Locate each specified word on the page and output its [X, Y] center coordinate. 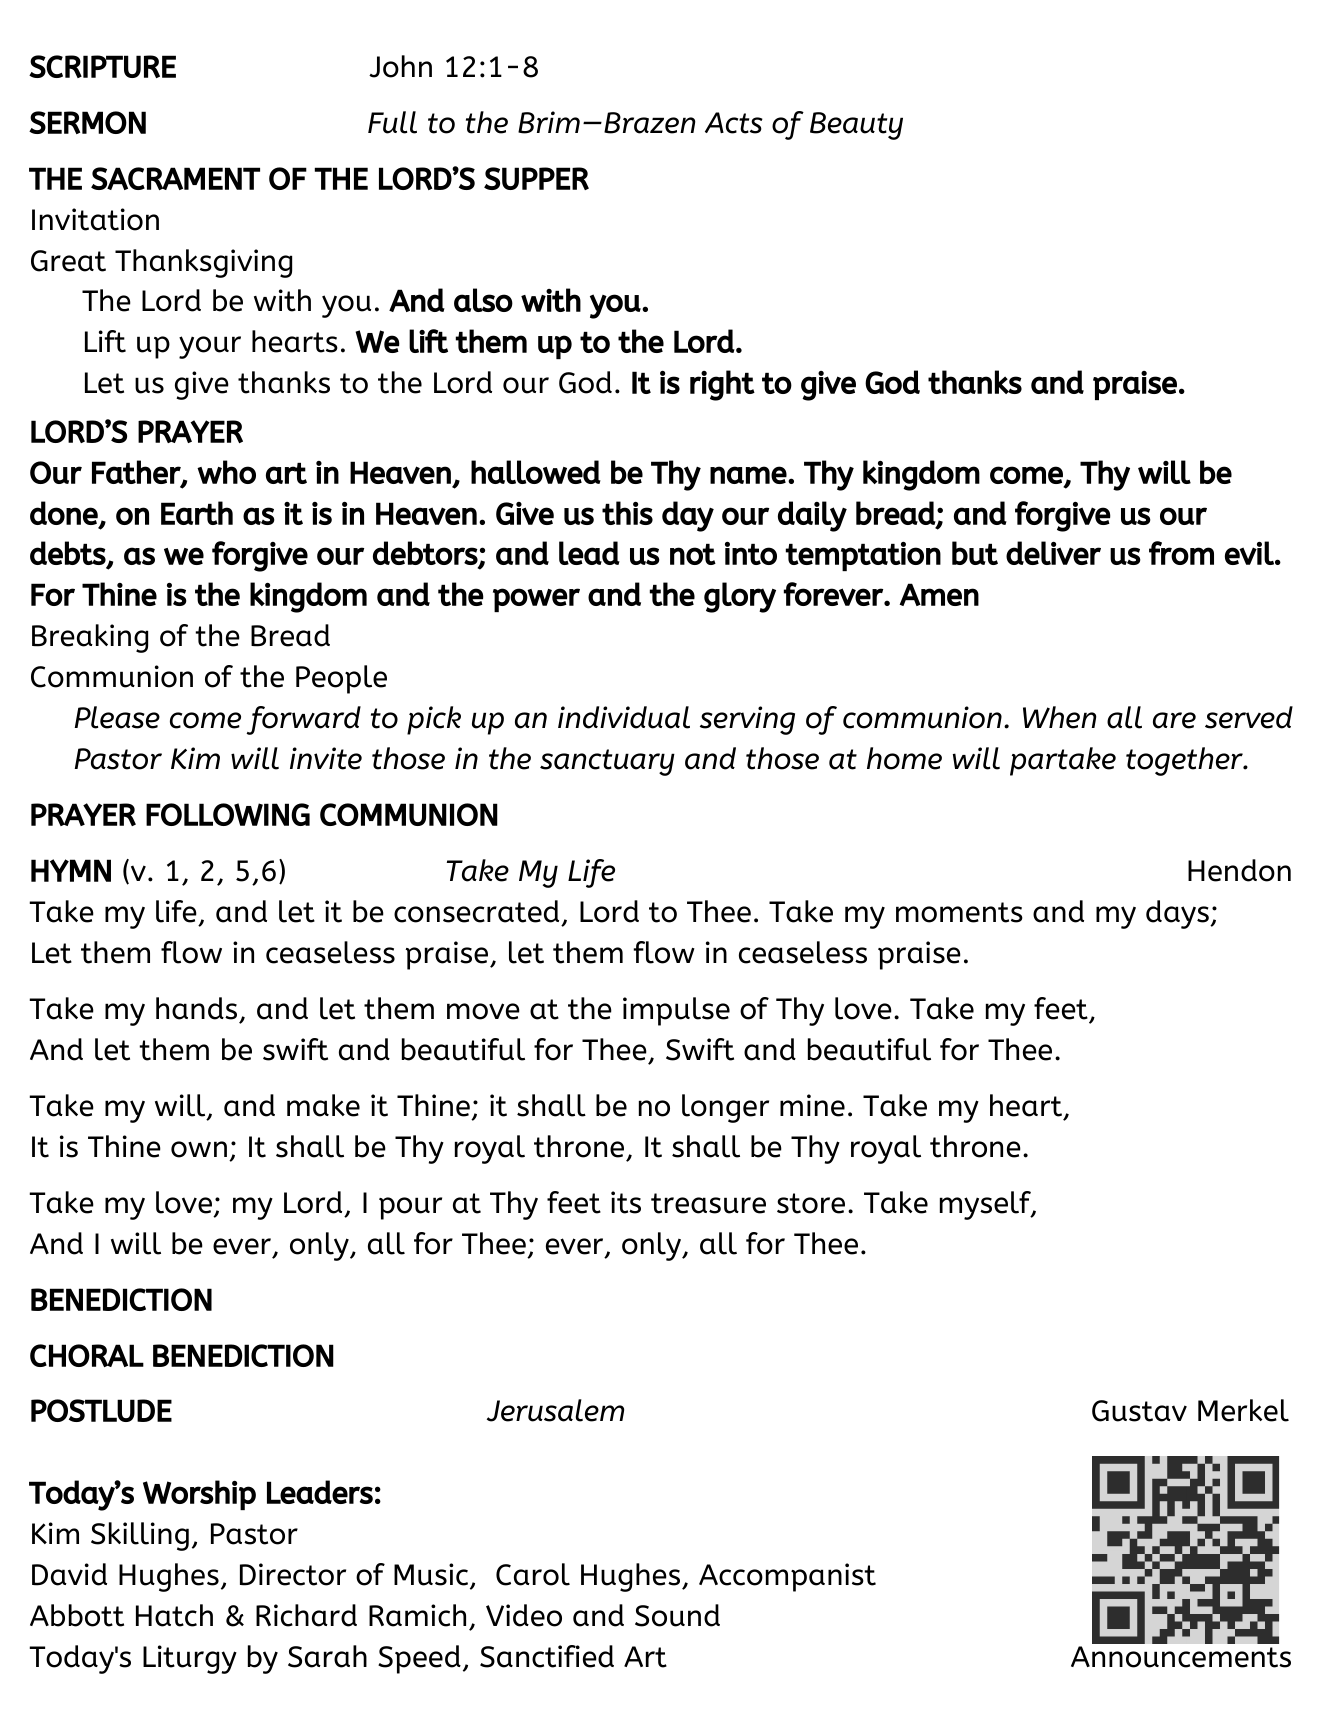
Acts [734, 123]
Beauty [856, 126]
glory [740, 597]
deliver [1053, 553]
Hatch [174, 1615]
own [199, 1149]
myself [986, 1205]
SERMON [87, 122]
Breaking [90, 638]
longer [725, 1108]
